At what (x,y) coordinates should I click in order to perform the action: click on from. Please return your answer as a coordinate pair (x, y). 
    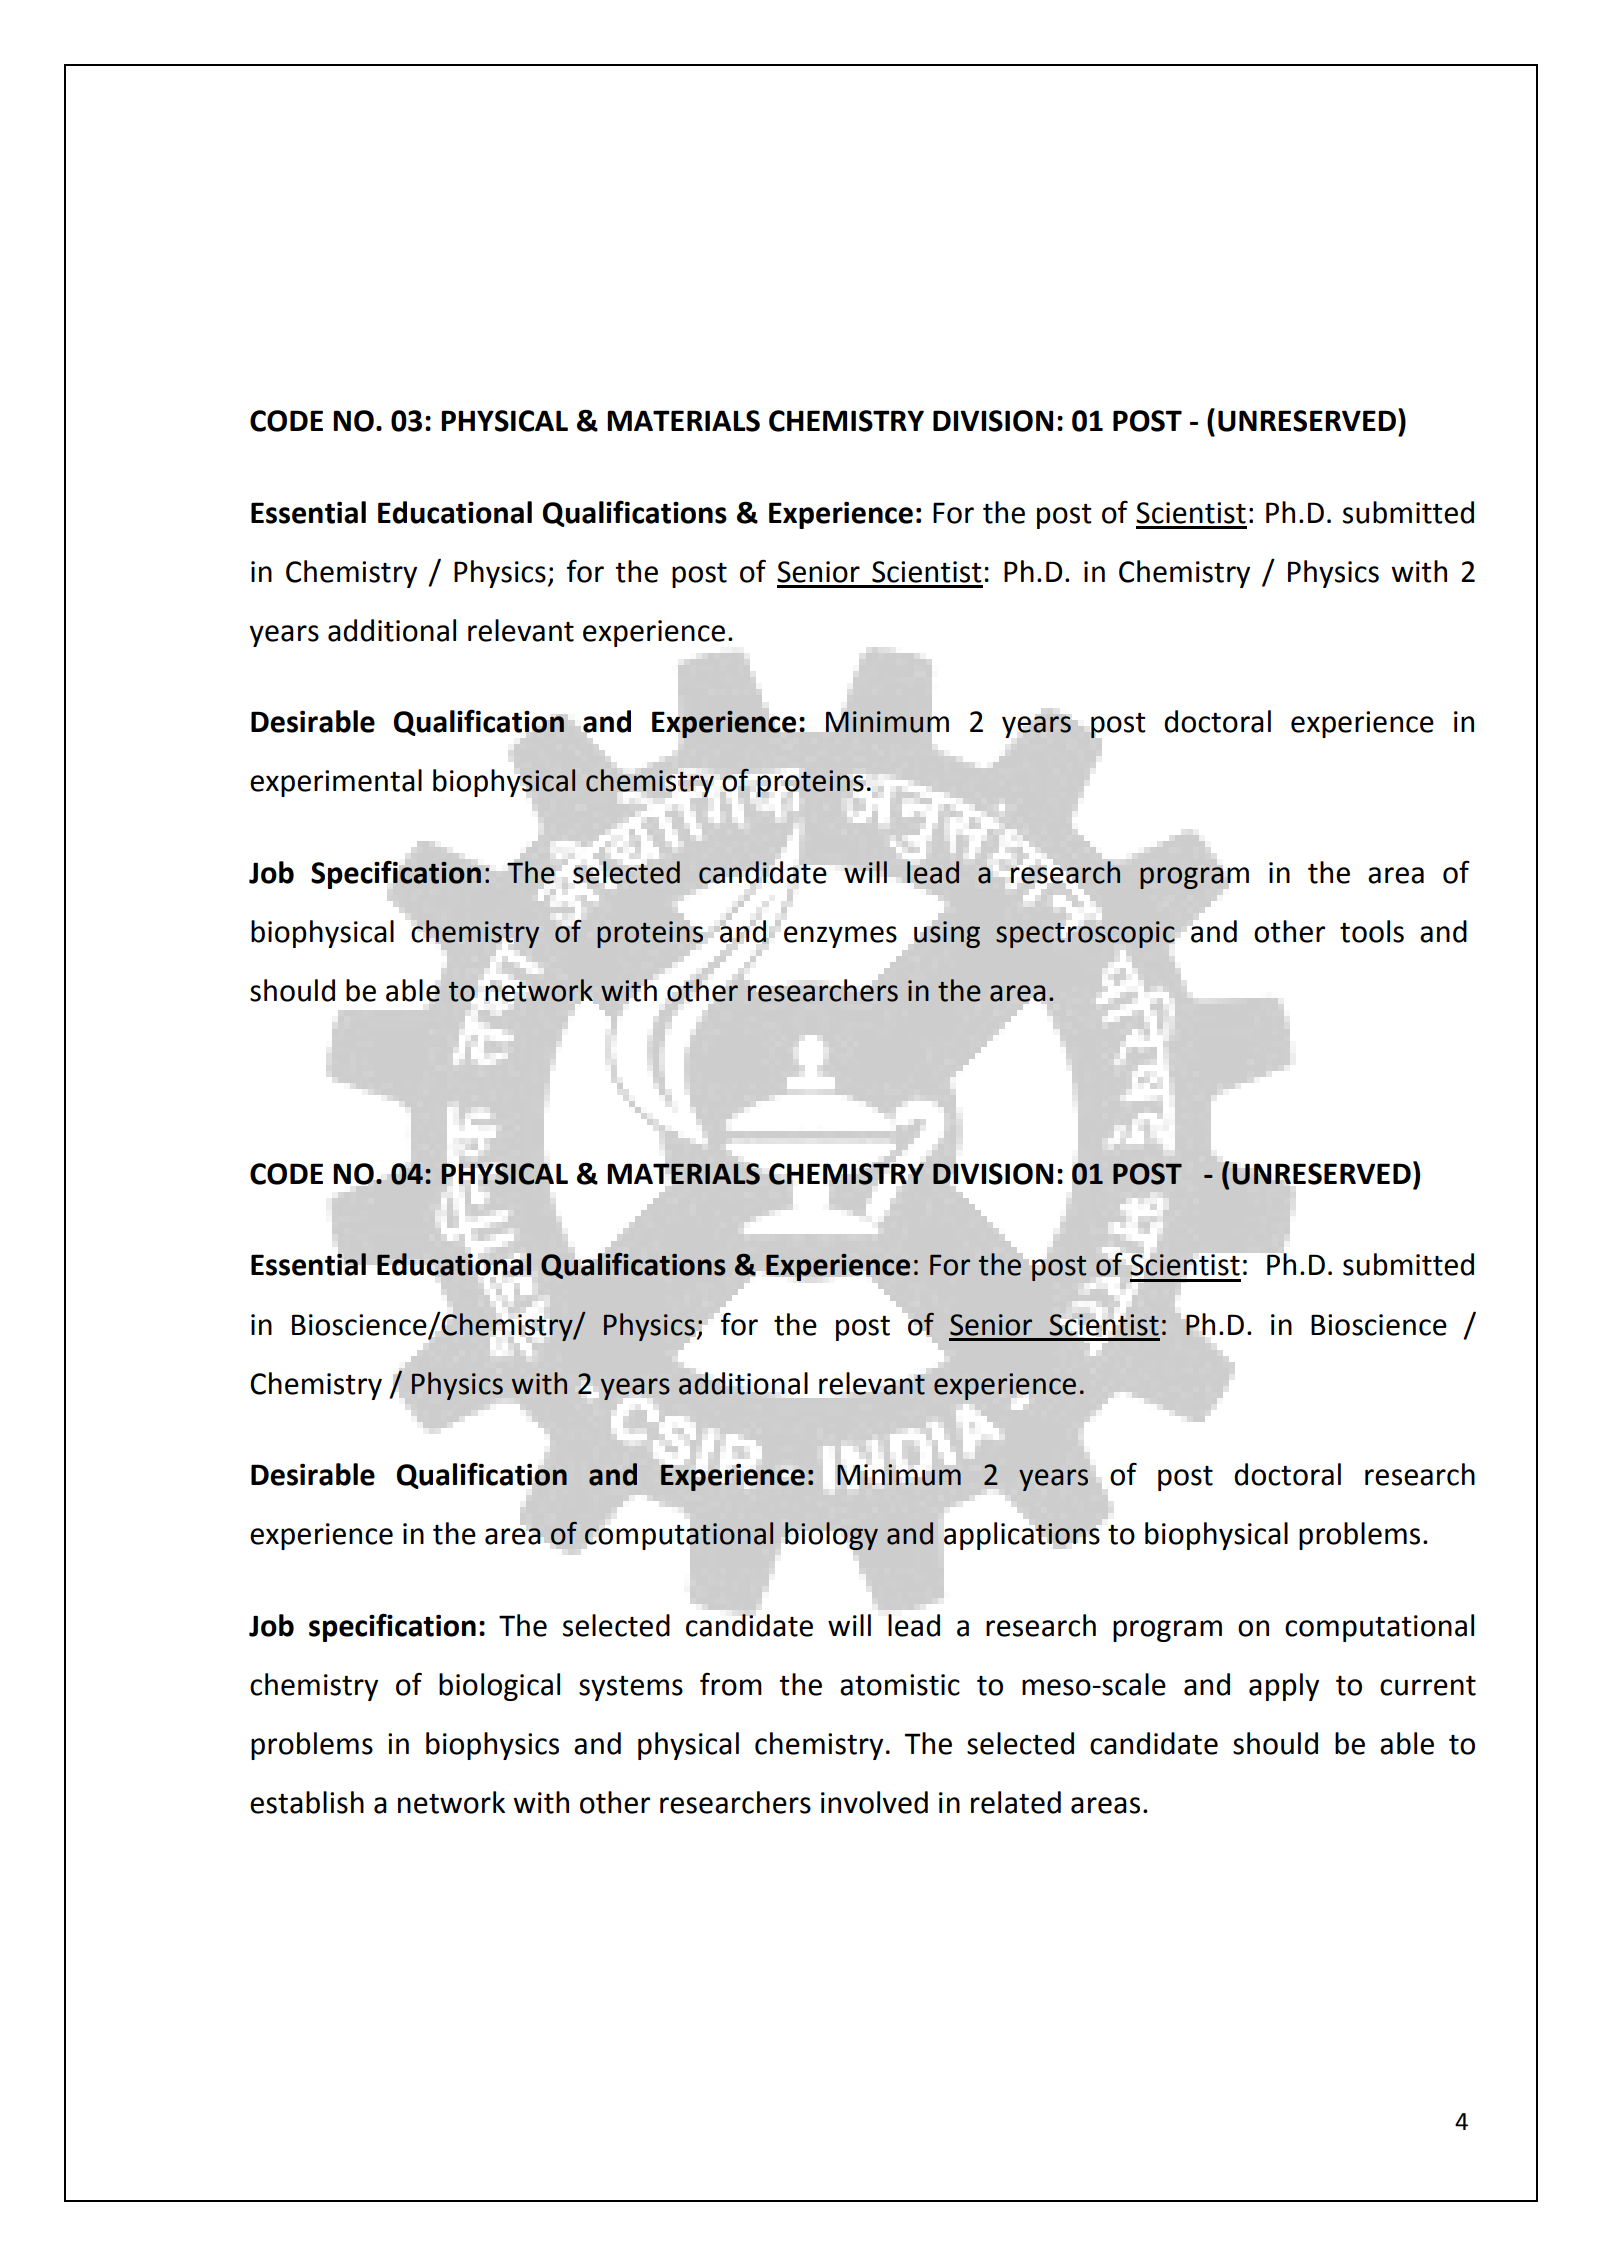
    Looking at the image, I should click on (731, 1684).
